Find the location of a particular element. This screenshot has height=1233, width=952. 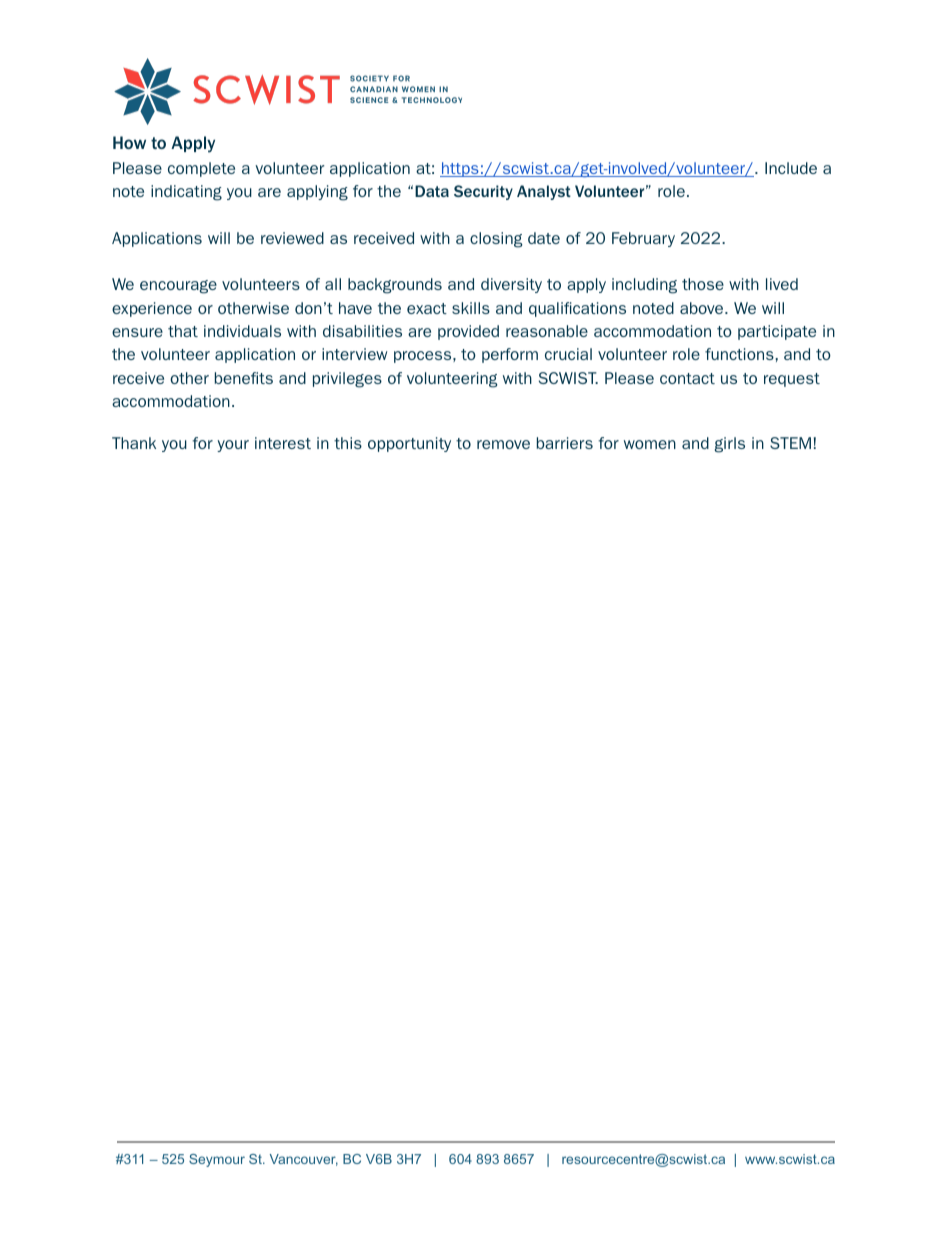

STEM is located at coordinates (790, 443).
